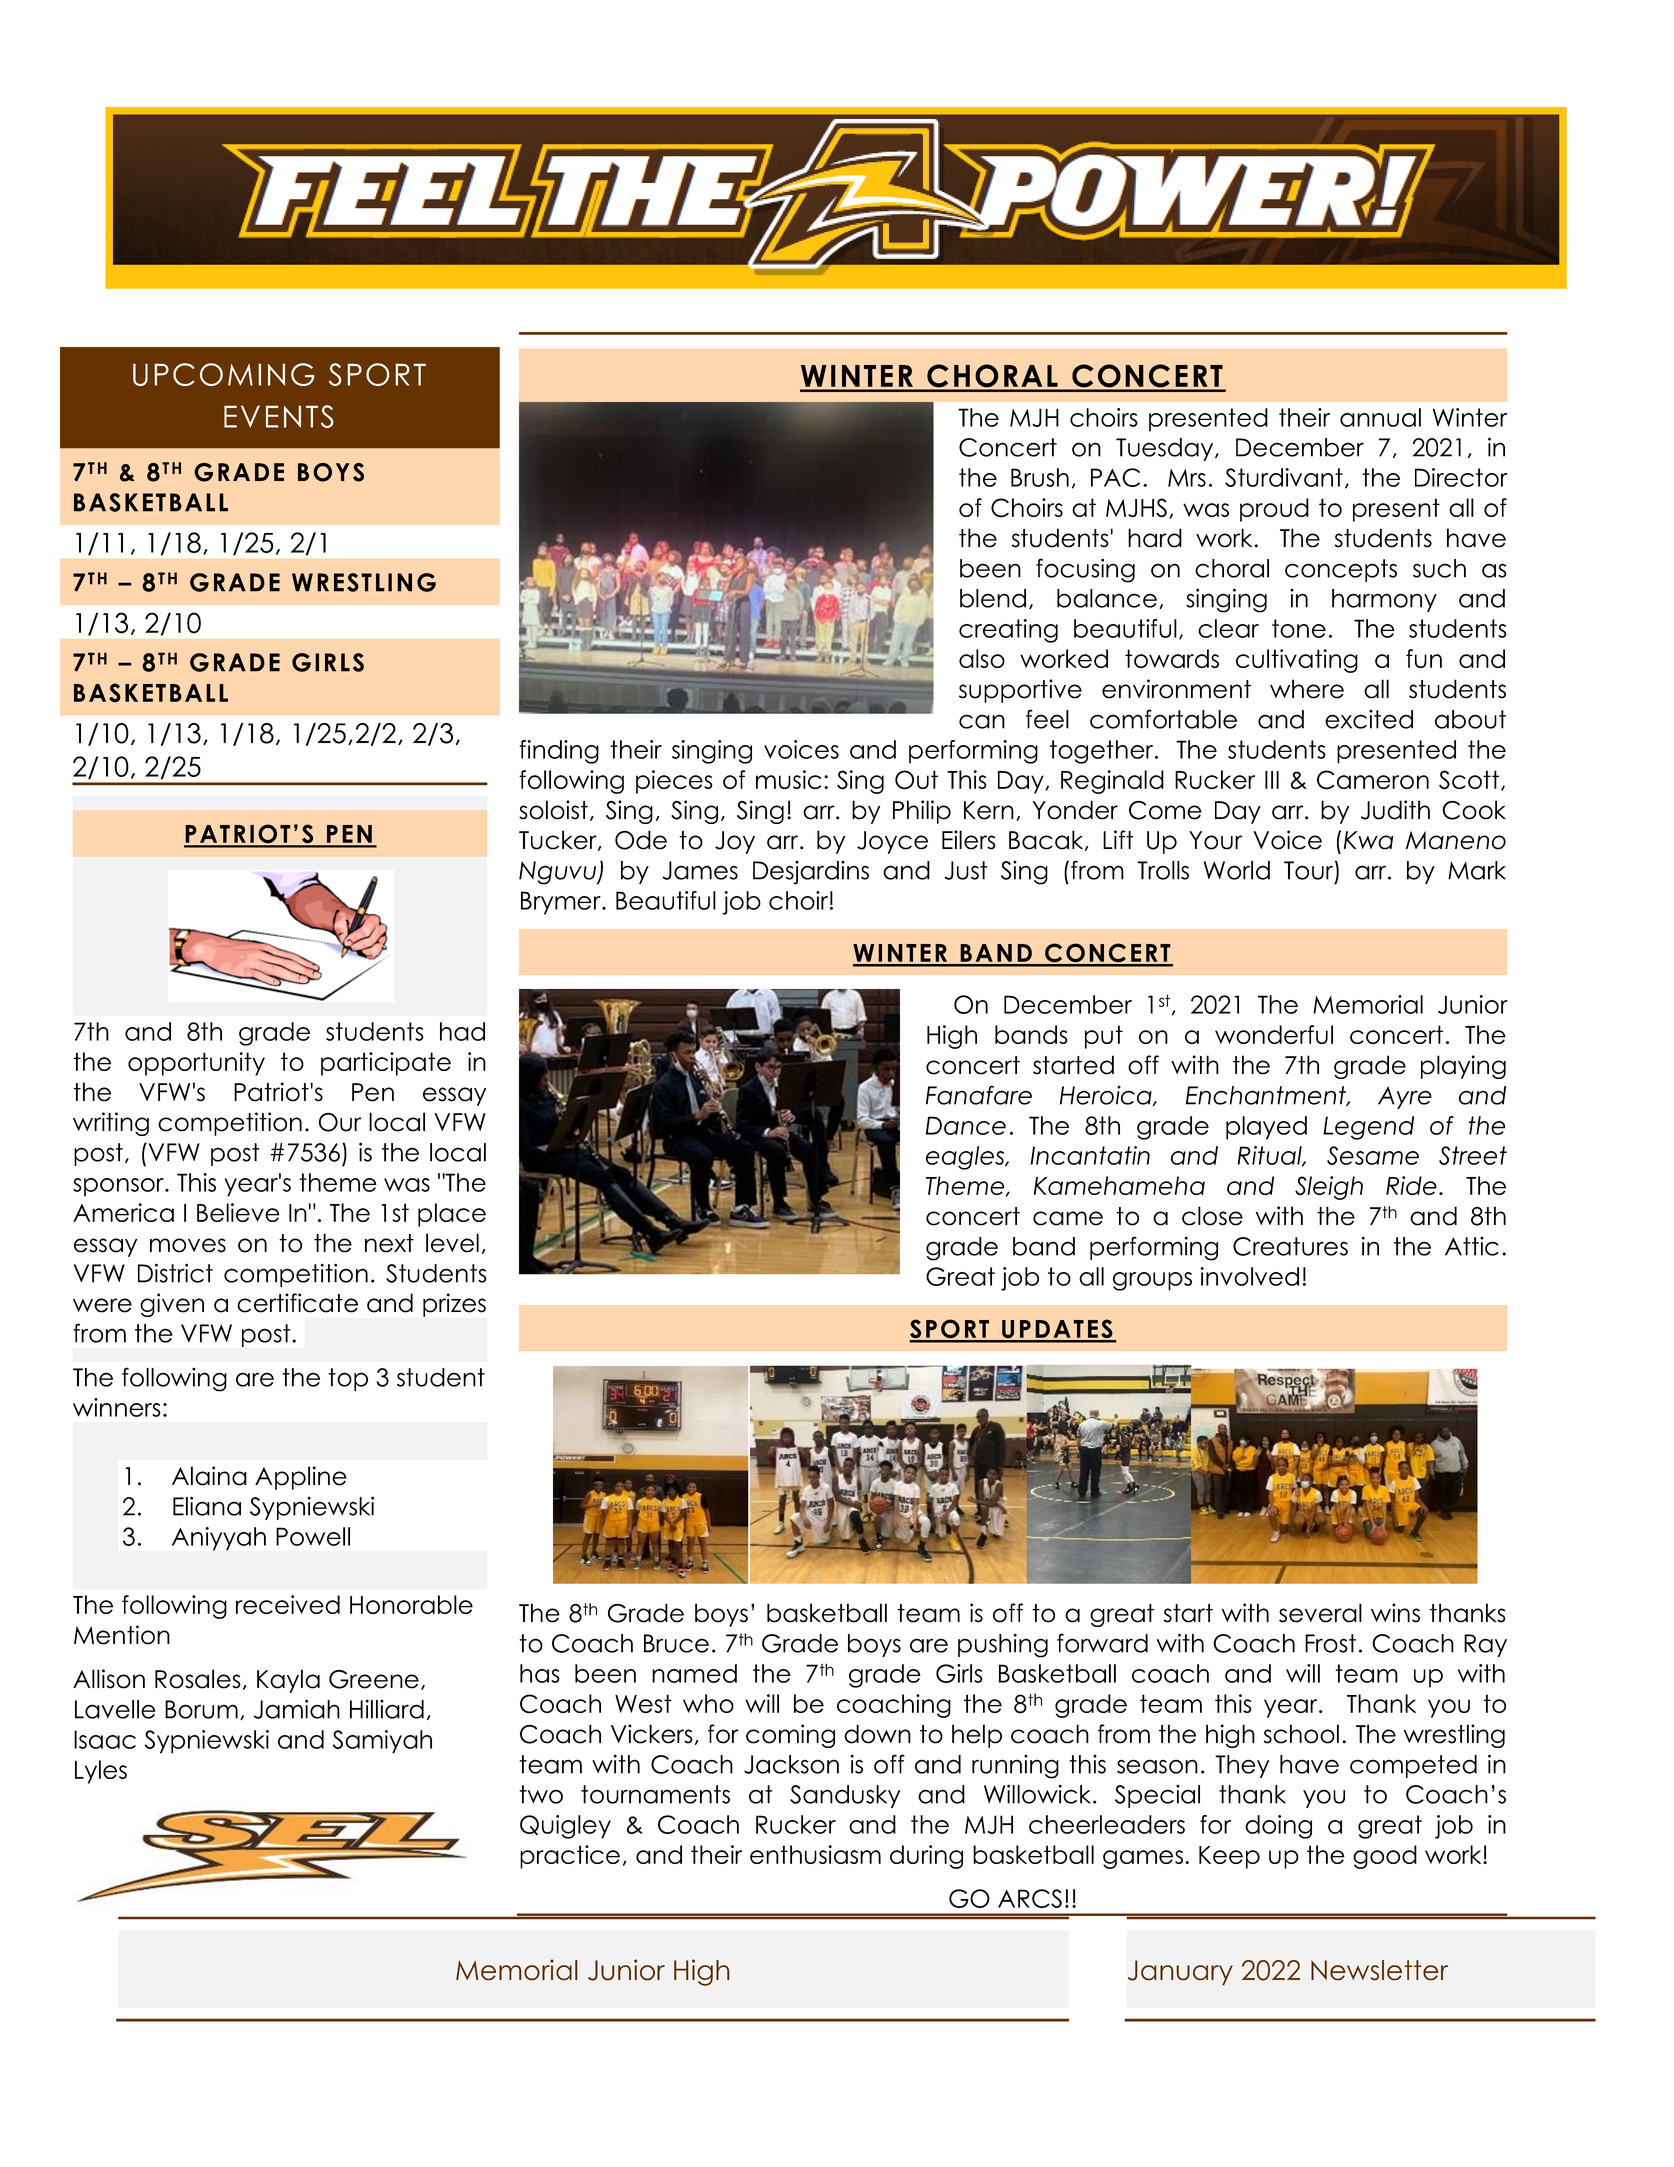 The image size is (1674, 2167). Describe the element at coordinates (811, 873) in the screenshot. I see `Desjardins` at that location.
